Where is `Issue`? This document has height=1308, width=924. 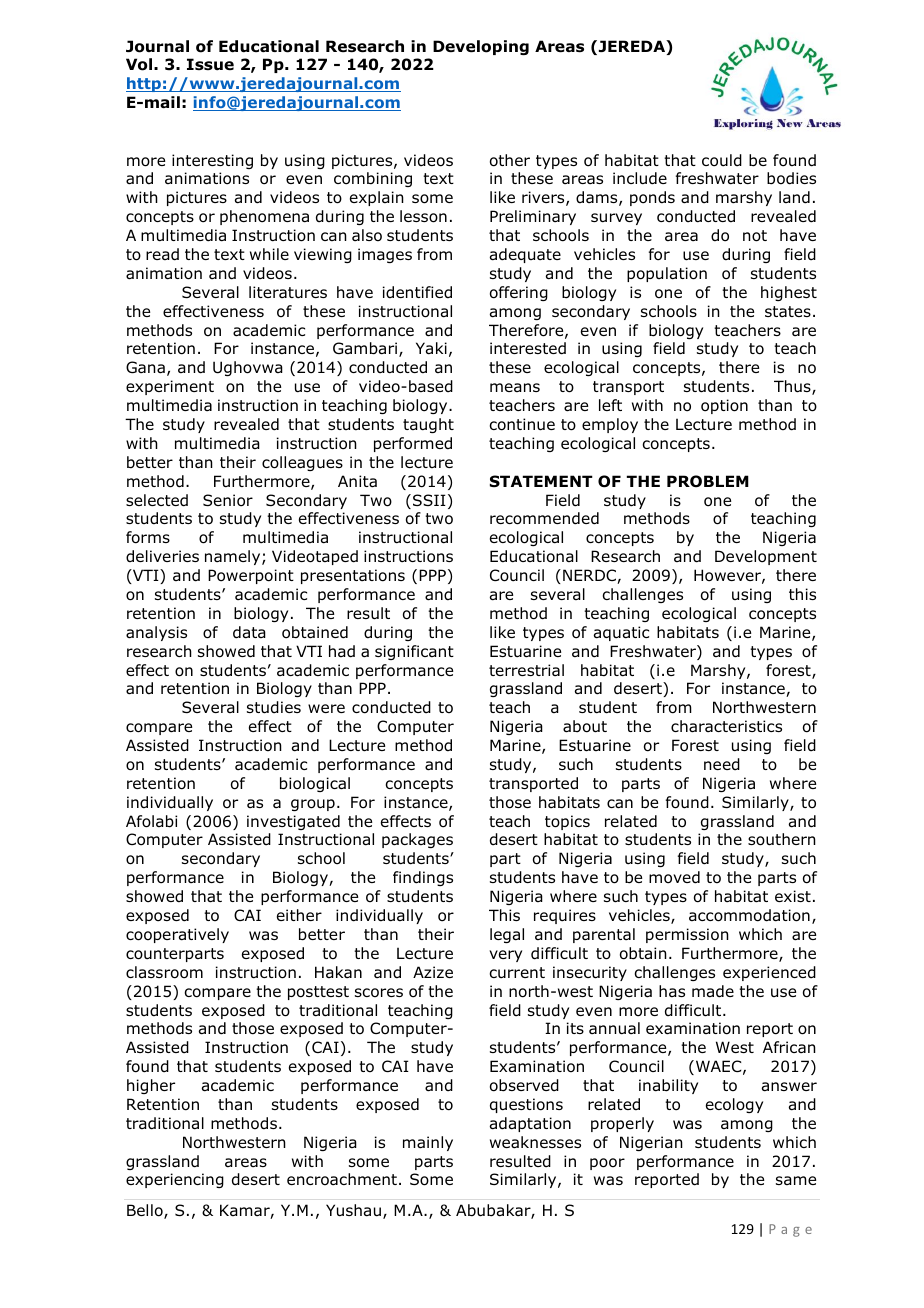 Issue is located at coordinates (210, 64).
